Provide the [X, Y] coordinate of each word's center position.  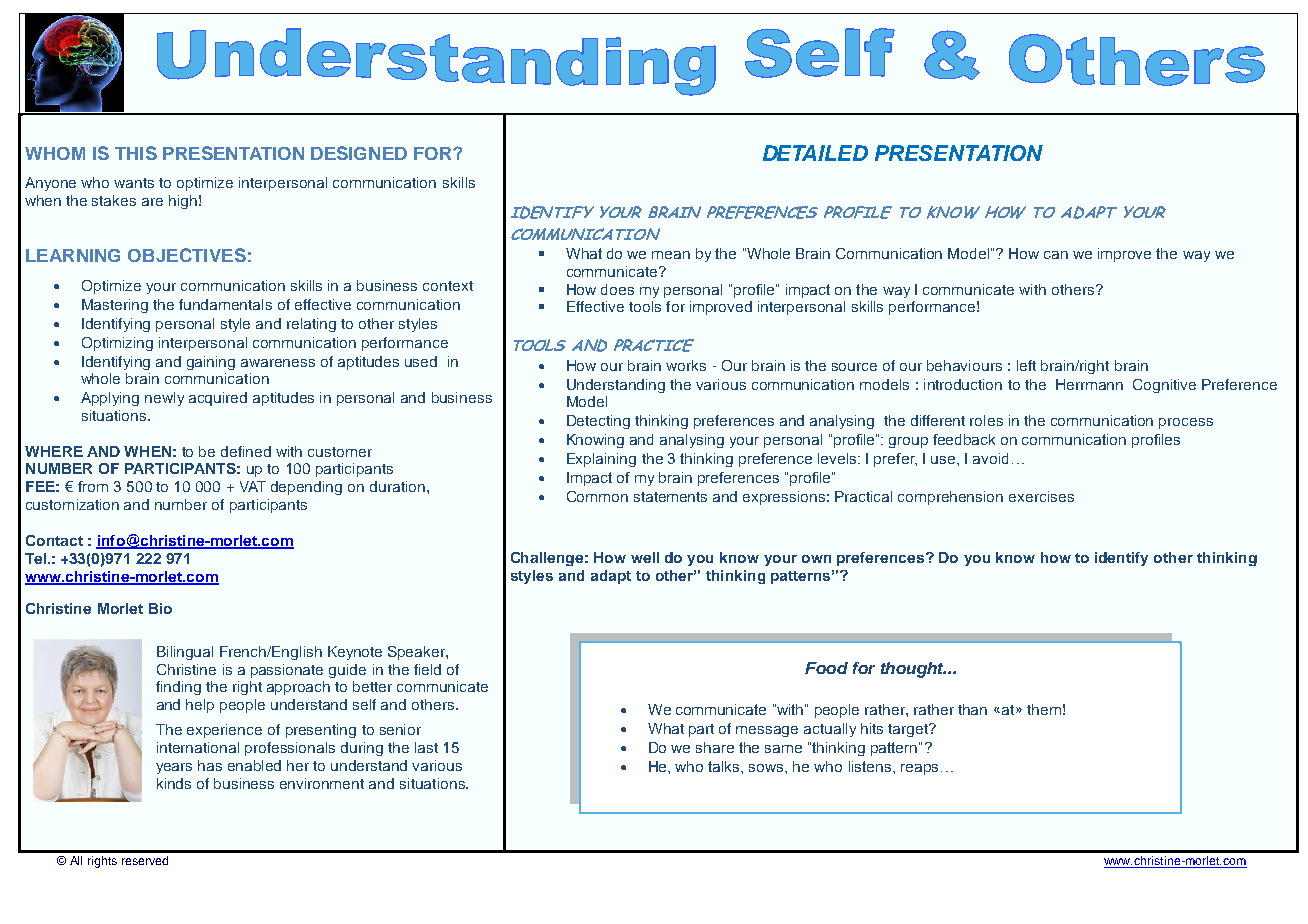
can [1056, 255]
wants [134, 183]
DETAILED [815, 153]
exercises [1041, 496]
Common [597, 496]
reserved [145, 860]
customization [72, 504]
